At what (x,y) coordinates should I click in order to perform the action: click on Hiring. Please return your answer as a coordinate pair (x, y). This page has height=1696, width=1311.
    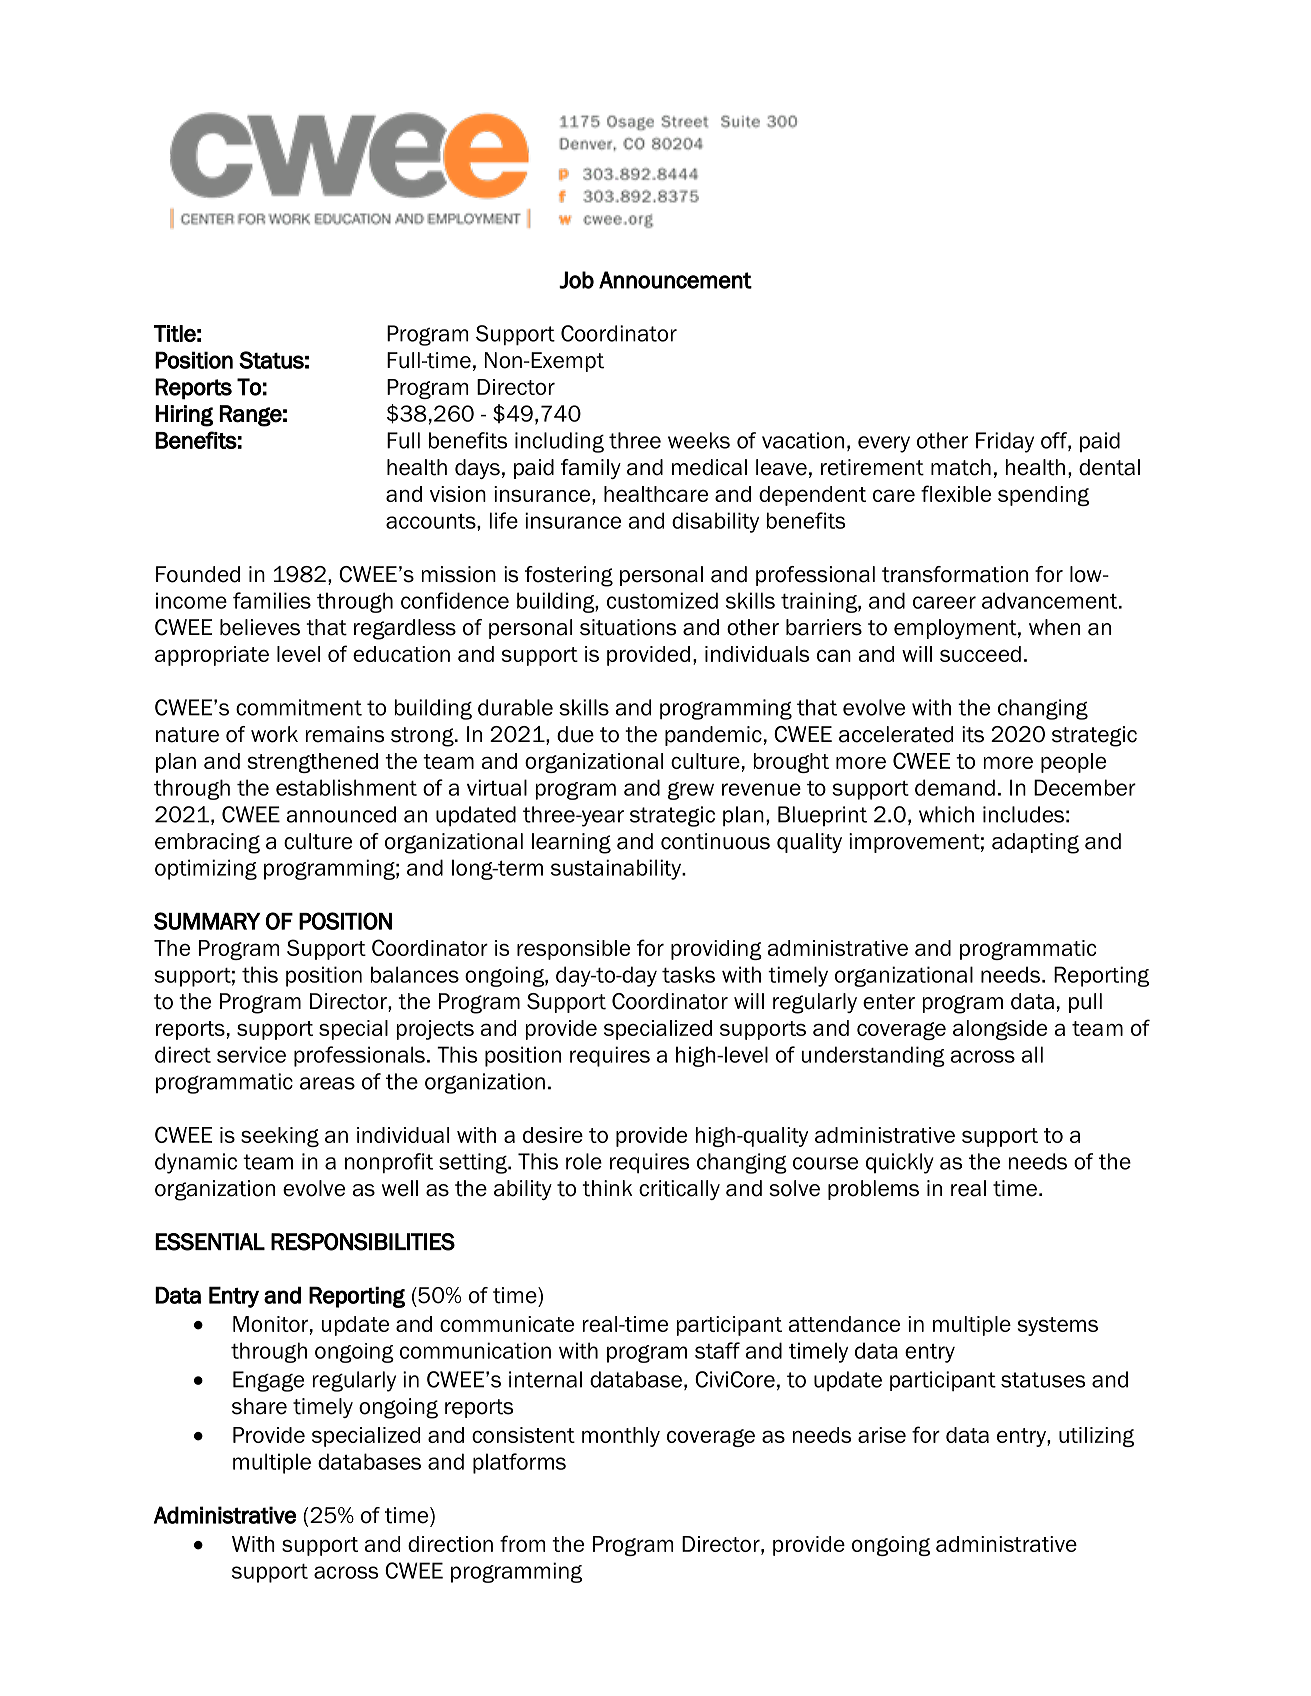
    Looking at the image, I should click on (184, 416).
